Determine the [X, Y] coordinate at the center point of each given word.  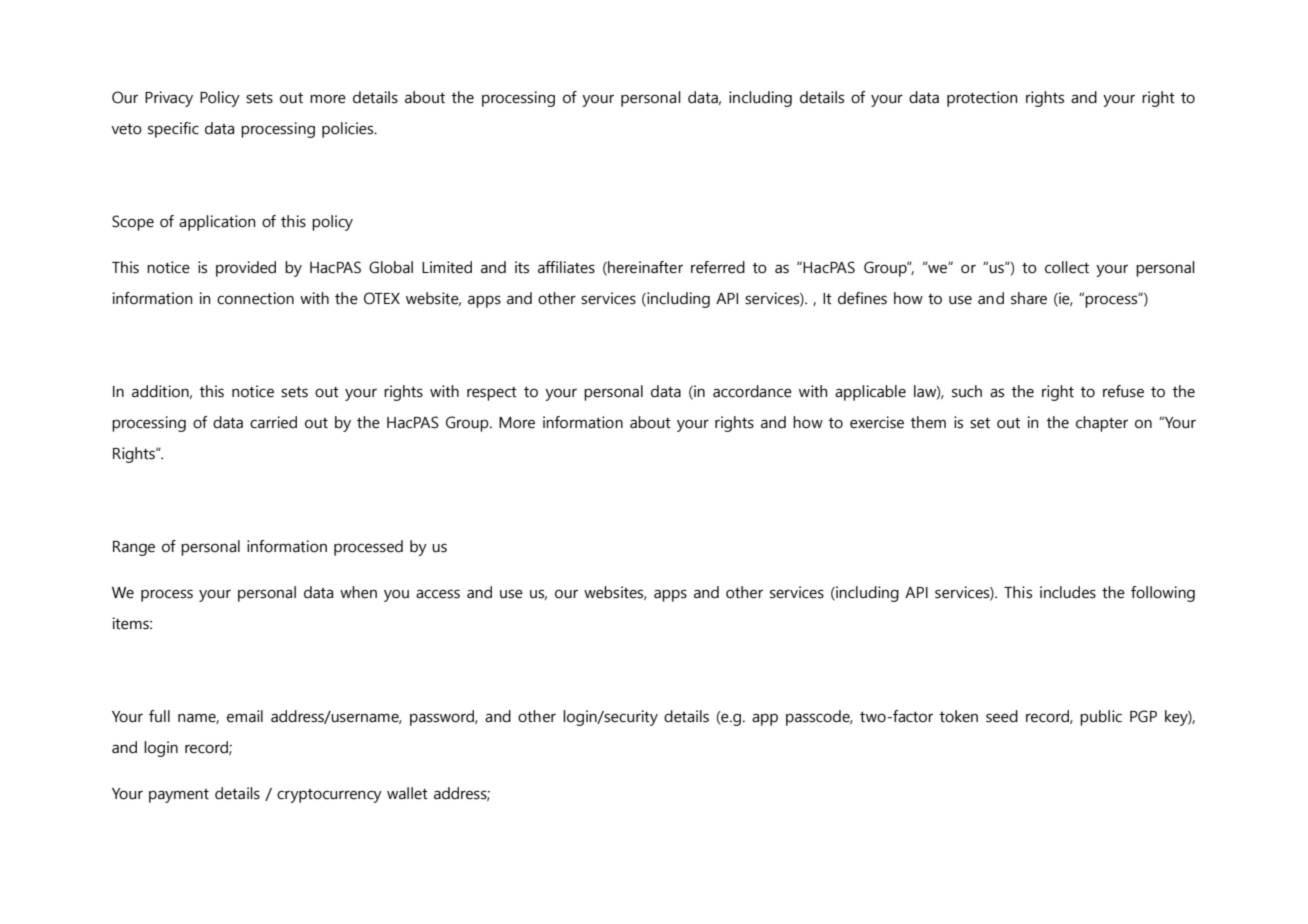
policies [349, 130]
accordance [752, 391]
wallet [407, 793]
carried [273, 422]
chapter [1102, 424]
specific [173, 130]
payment [179, 796]
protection [982, 99]
